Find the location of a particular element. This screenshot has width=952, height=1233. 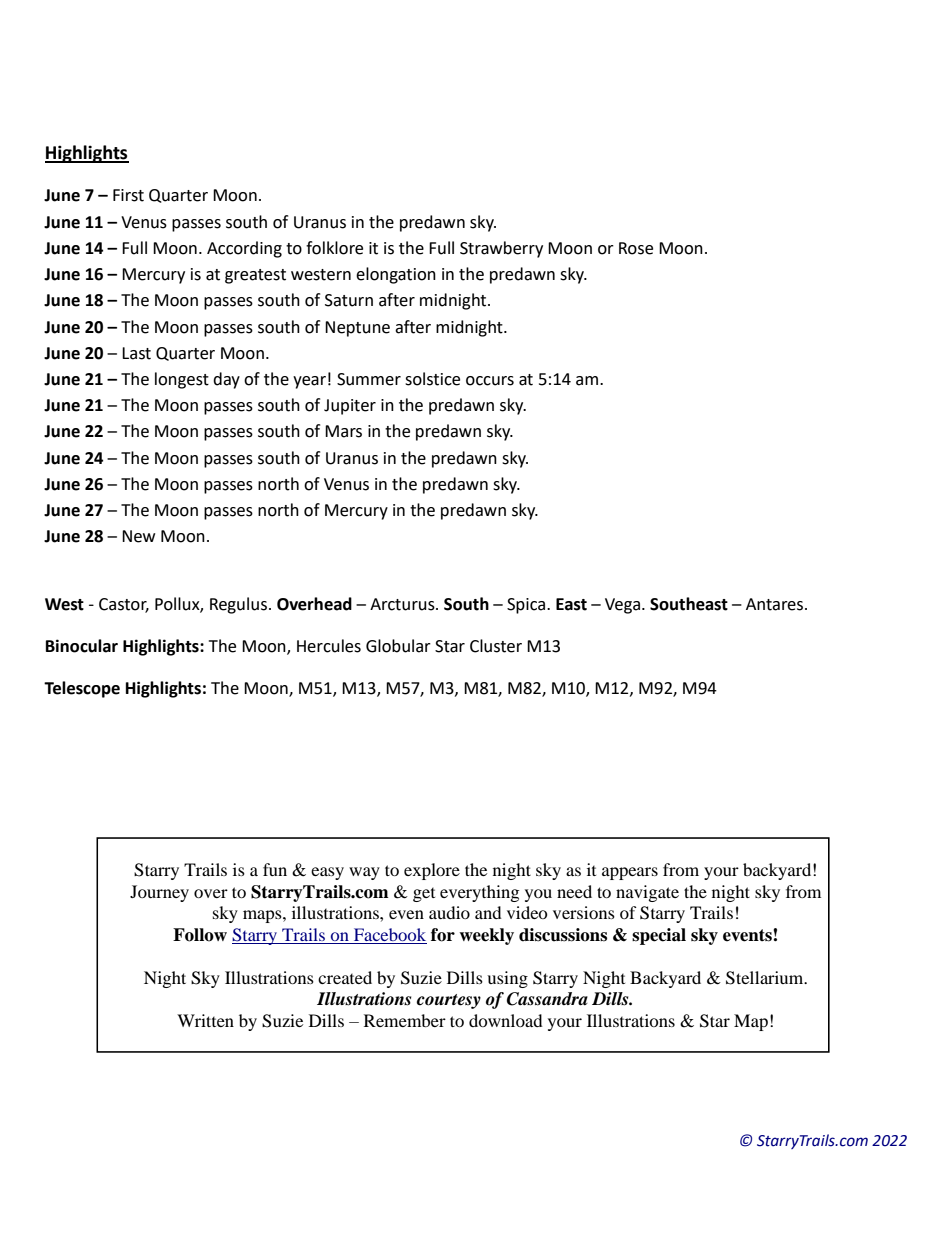

Written is located at coordinates (205, 1020).
